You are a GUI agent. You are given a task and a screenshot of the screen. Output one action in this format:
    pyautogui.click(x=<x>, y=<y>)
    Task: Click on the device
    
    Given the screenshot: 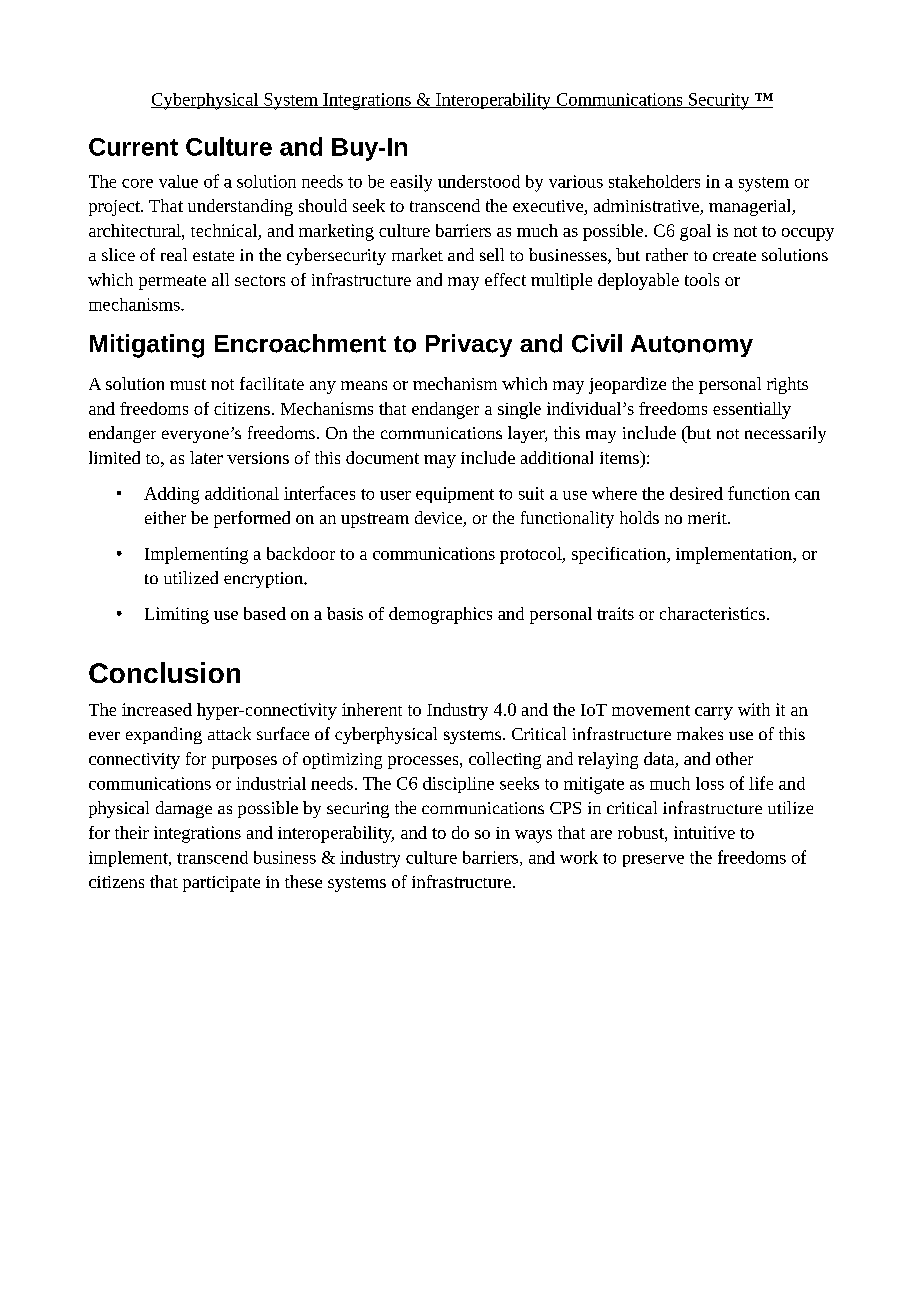 What is the action you would take?
    pyautogui.click(x=439, y=519)
